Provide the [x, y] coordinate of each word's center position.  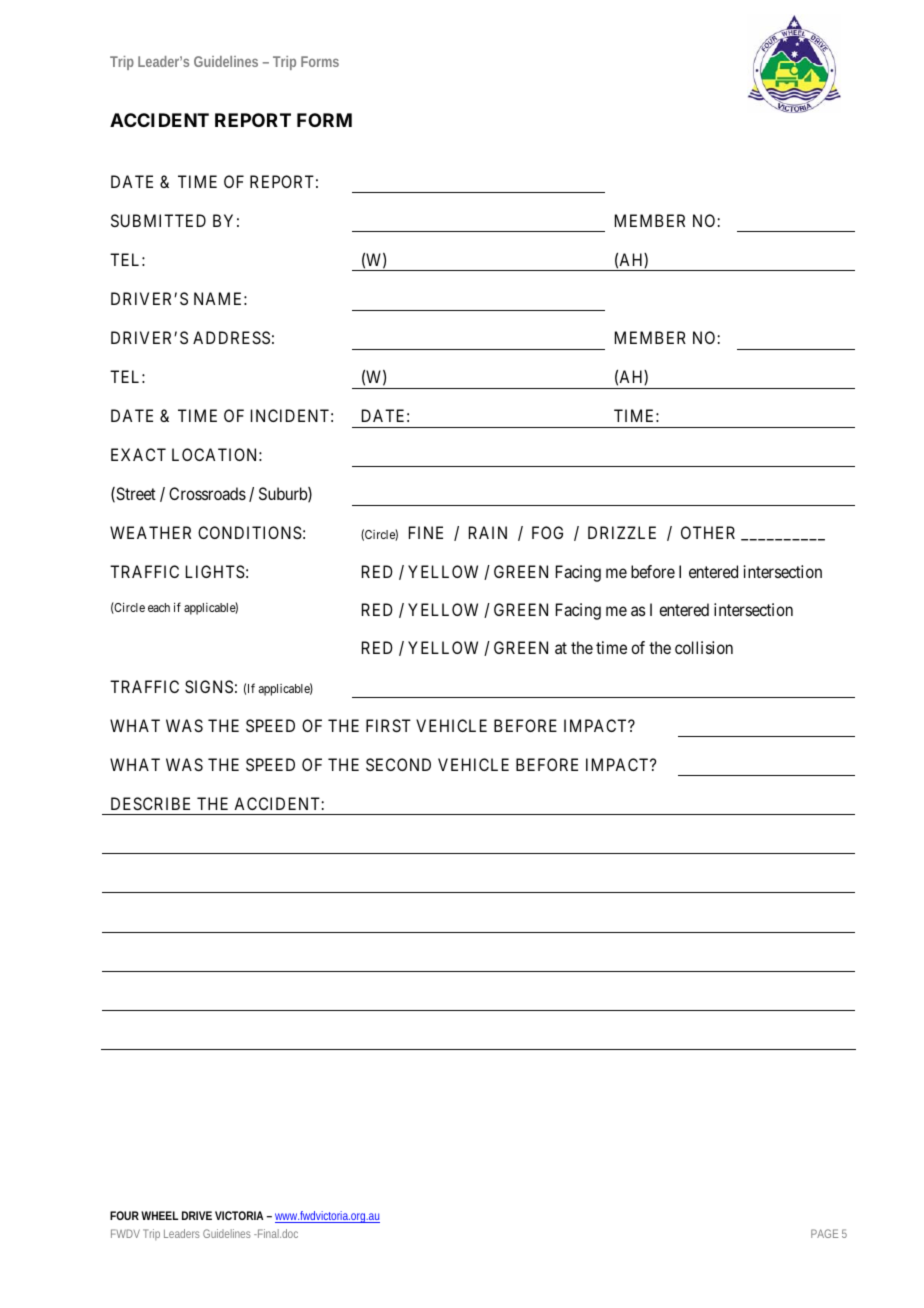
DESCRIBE [150, 803]
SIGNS [209, 686]
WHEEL [159, 1215]
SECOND [398, 764]
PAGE [824, 1233]
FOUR [124, 1215]
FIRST [388, 725]
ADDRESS [231, 337]
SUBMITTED [158, 220]
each [159, 607]
